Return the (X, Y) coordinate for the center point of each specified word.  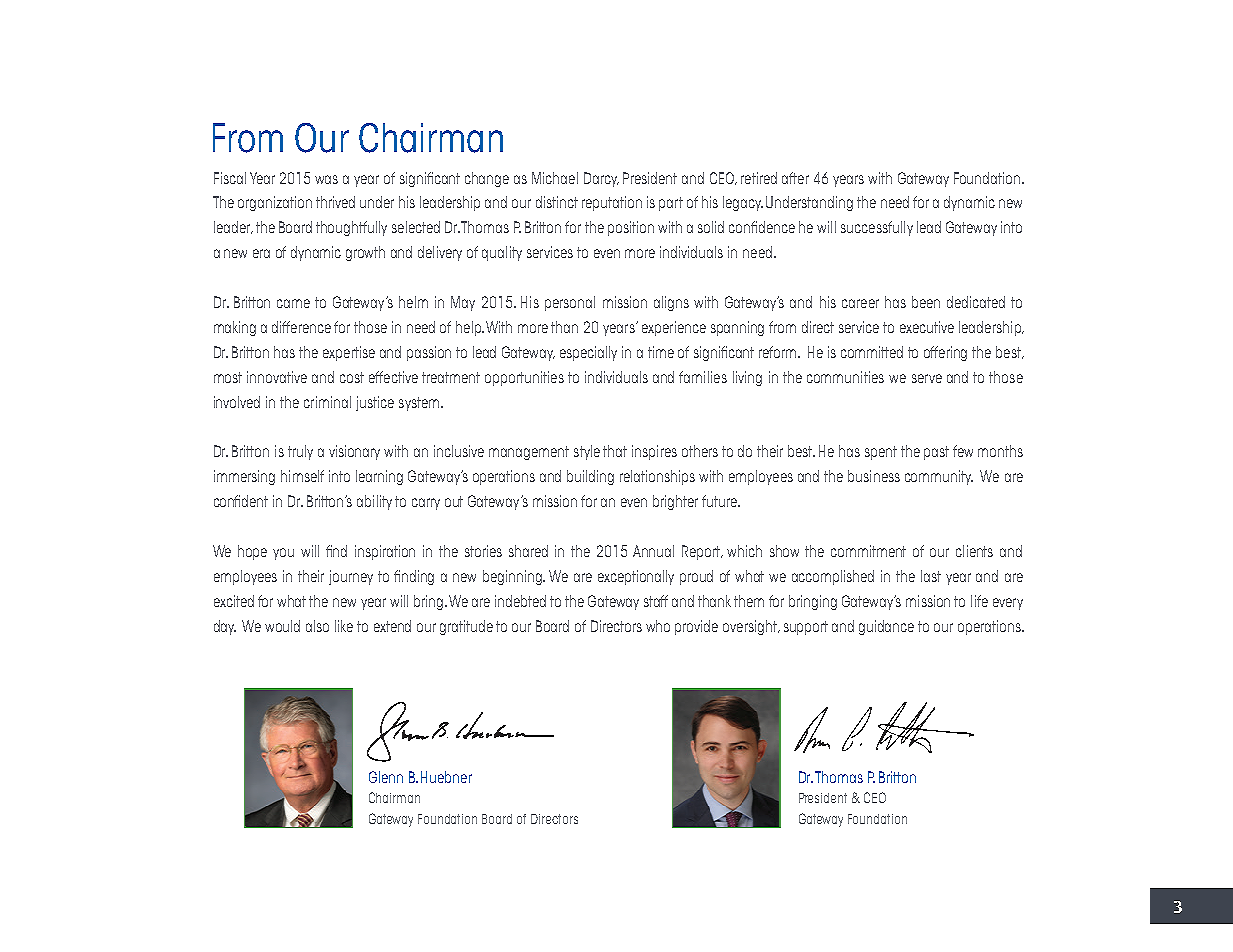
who (658, 626)
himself (302, 476)
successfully (877, 228)
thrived (335, 202)
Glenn (386, 777)
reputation (612, 203)
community (939, 477)
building (590, 477)
